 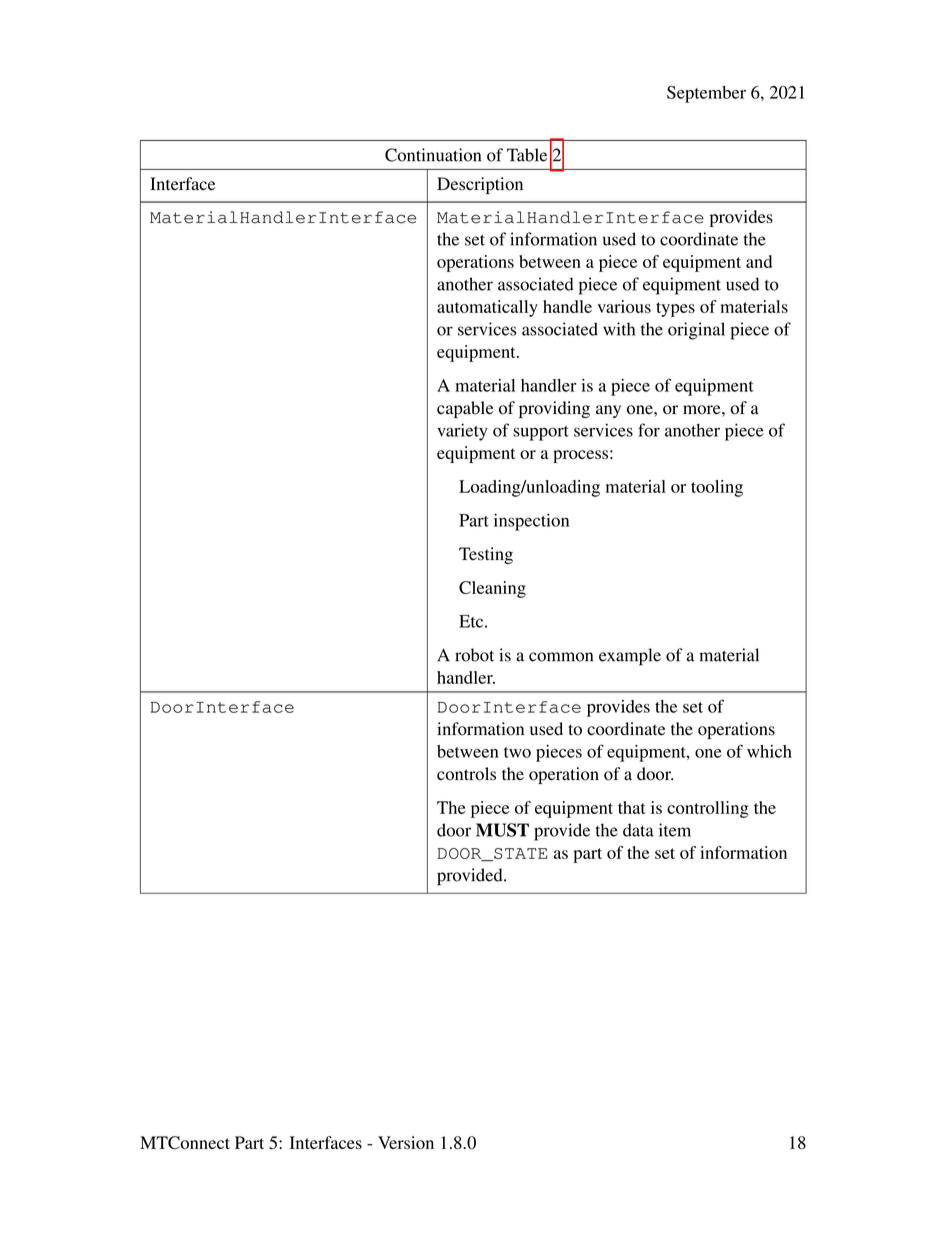 I want to click on common, so click(x=561, y=657).
